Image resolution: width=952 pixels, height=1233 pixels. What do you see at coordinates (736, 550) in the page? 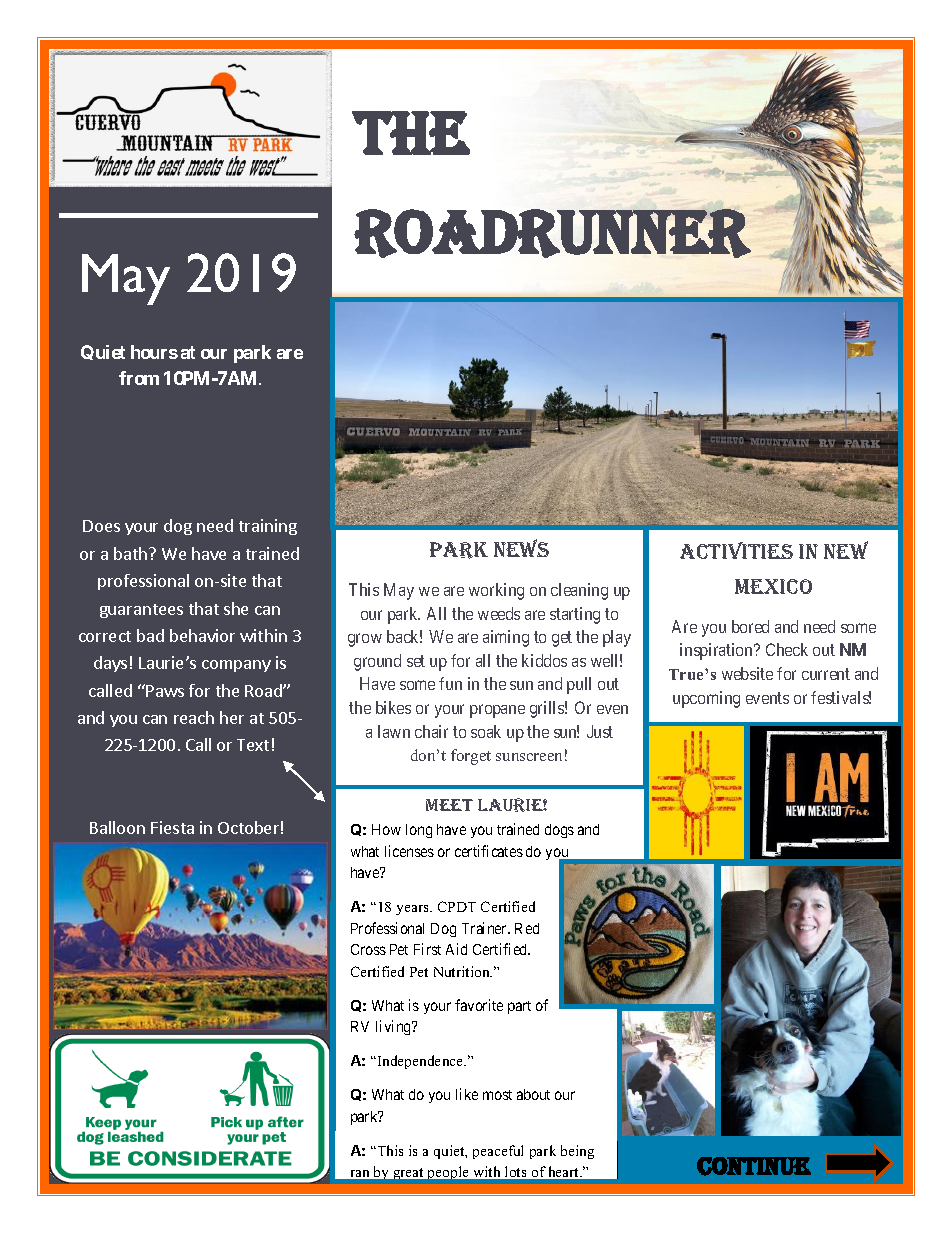
I see `Activities` at bounding box center [736, 550].
